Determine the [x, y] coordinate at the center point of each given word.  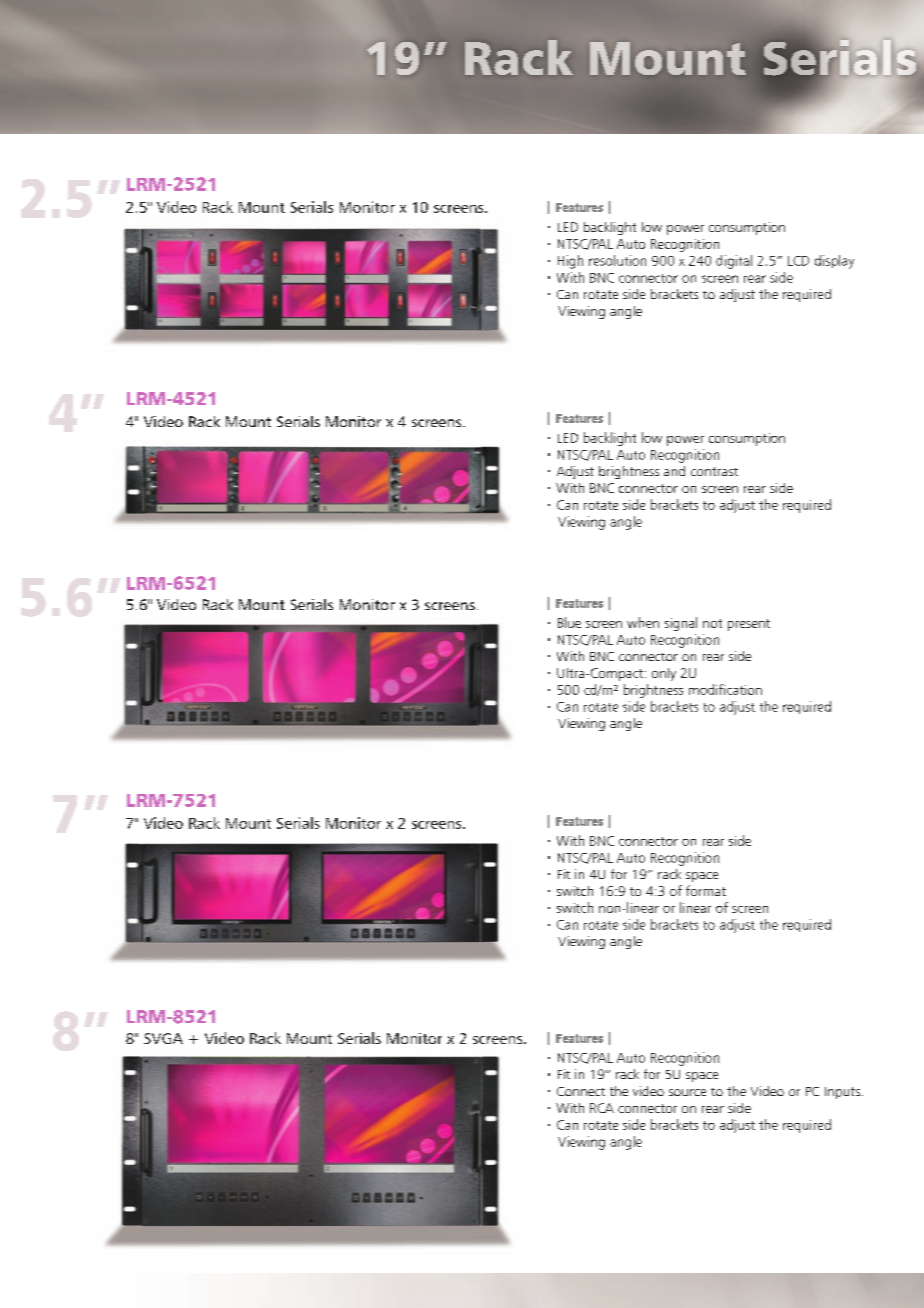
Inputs [844, 1093]
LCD [798, 261]
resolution [617, 260]
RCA [602, 1108]
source [687, 1092]
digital [734, 262]
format [706, 890]
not [712, 623]
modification [725, 689]
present [749, 625]
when [643, 622]
